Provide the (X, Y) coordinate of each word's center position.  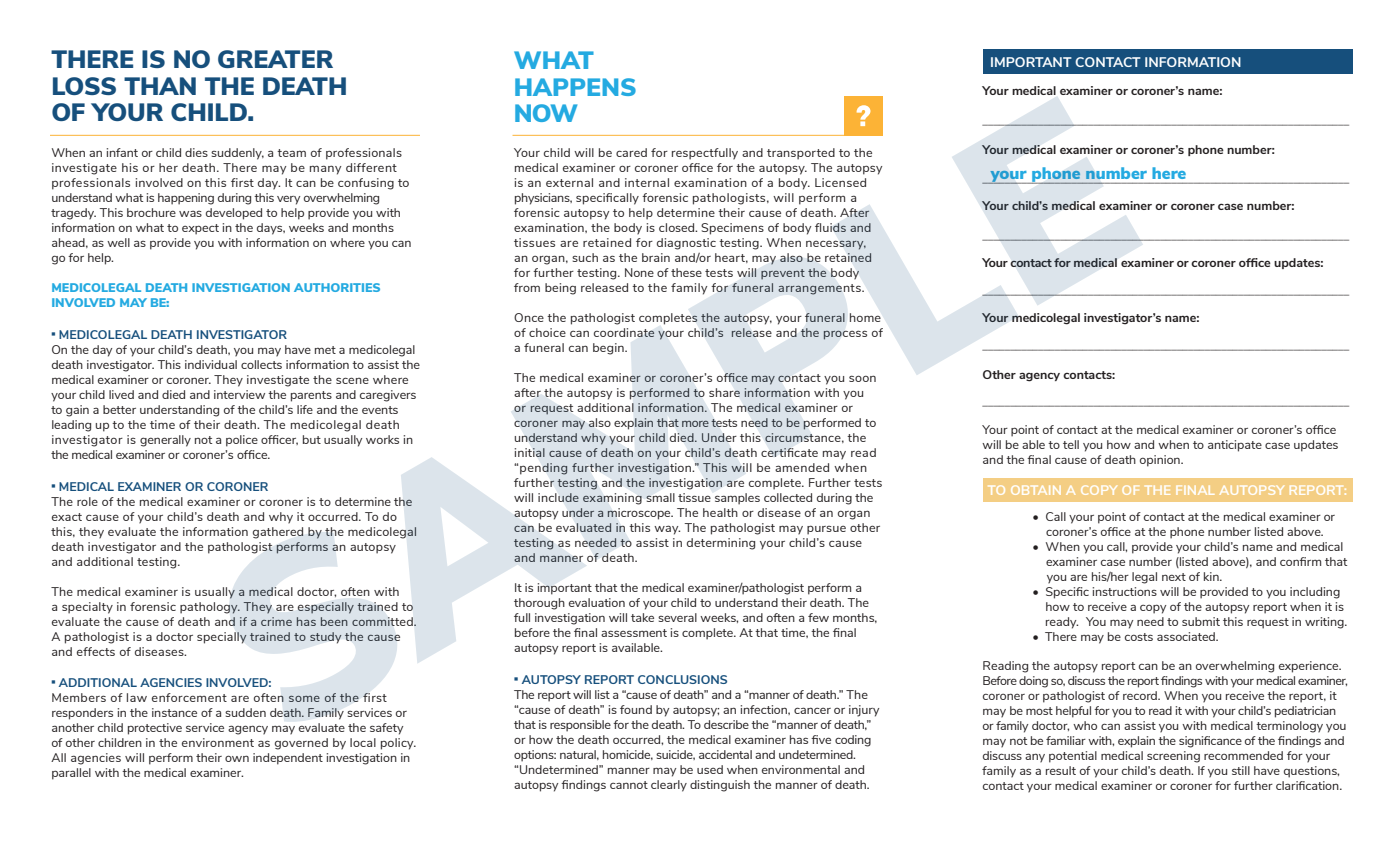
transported (801, 154)
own (237, 758)
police (242, 441)
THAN (160, 86)
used (710, 769)
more (695, 424)
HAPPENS (575, 87)
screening (1173, 757)
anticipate (1235, 446)
